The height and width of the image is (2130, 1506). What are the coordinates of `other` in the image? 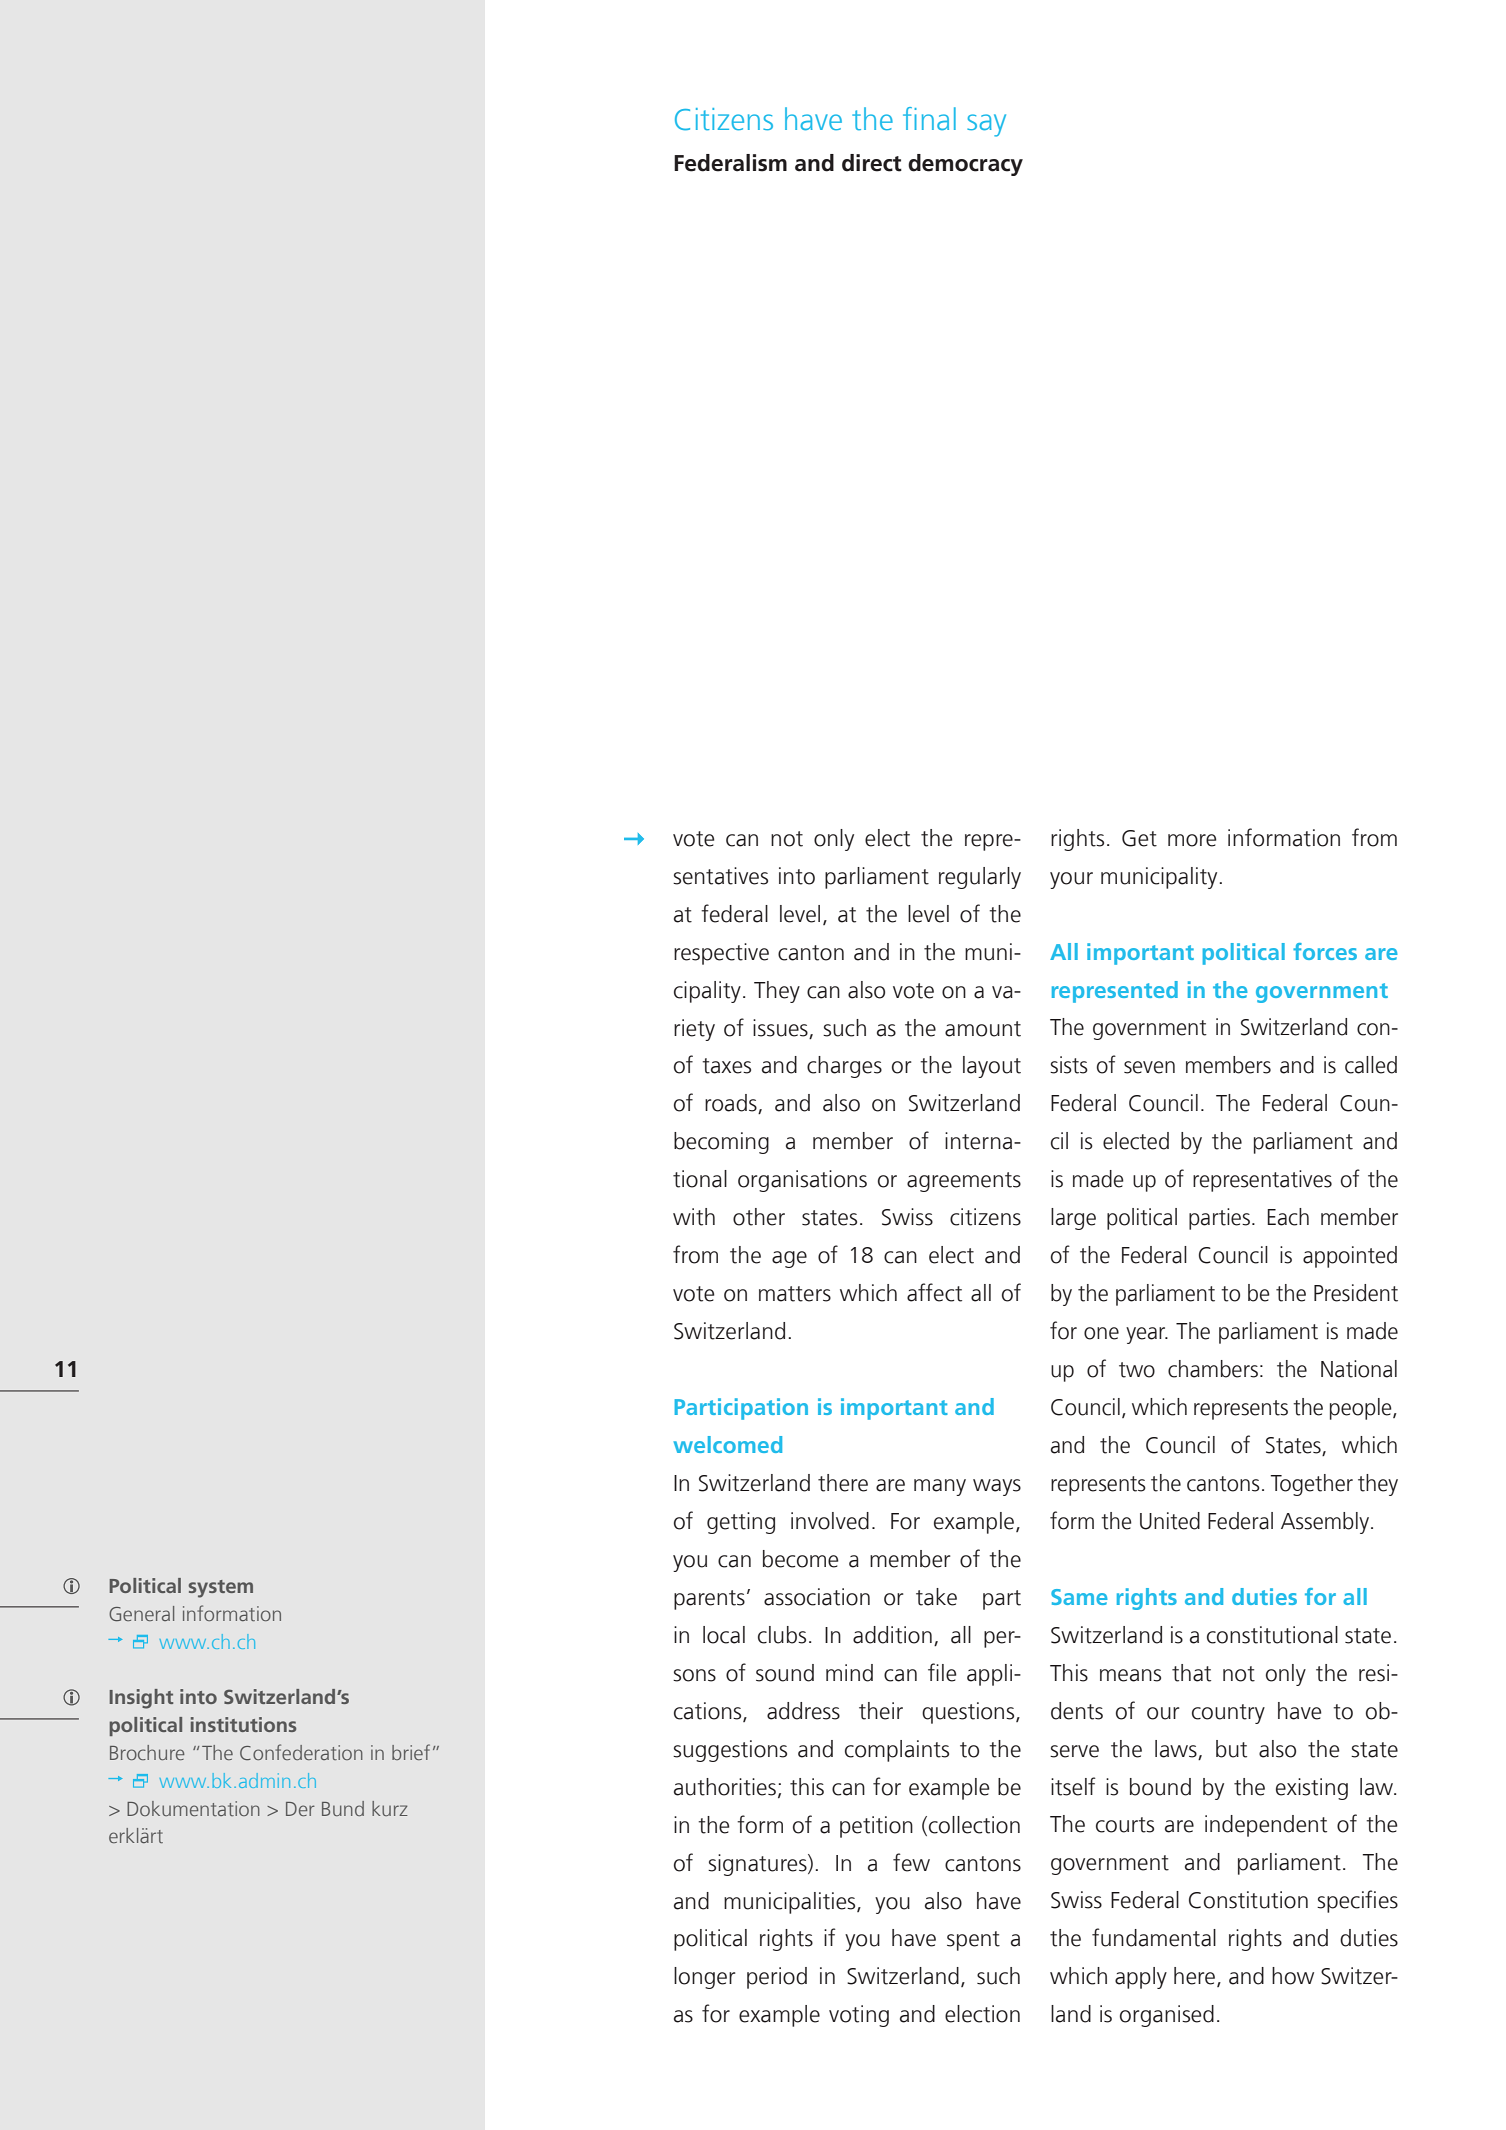 It's located at (759, 1217).
